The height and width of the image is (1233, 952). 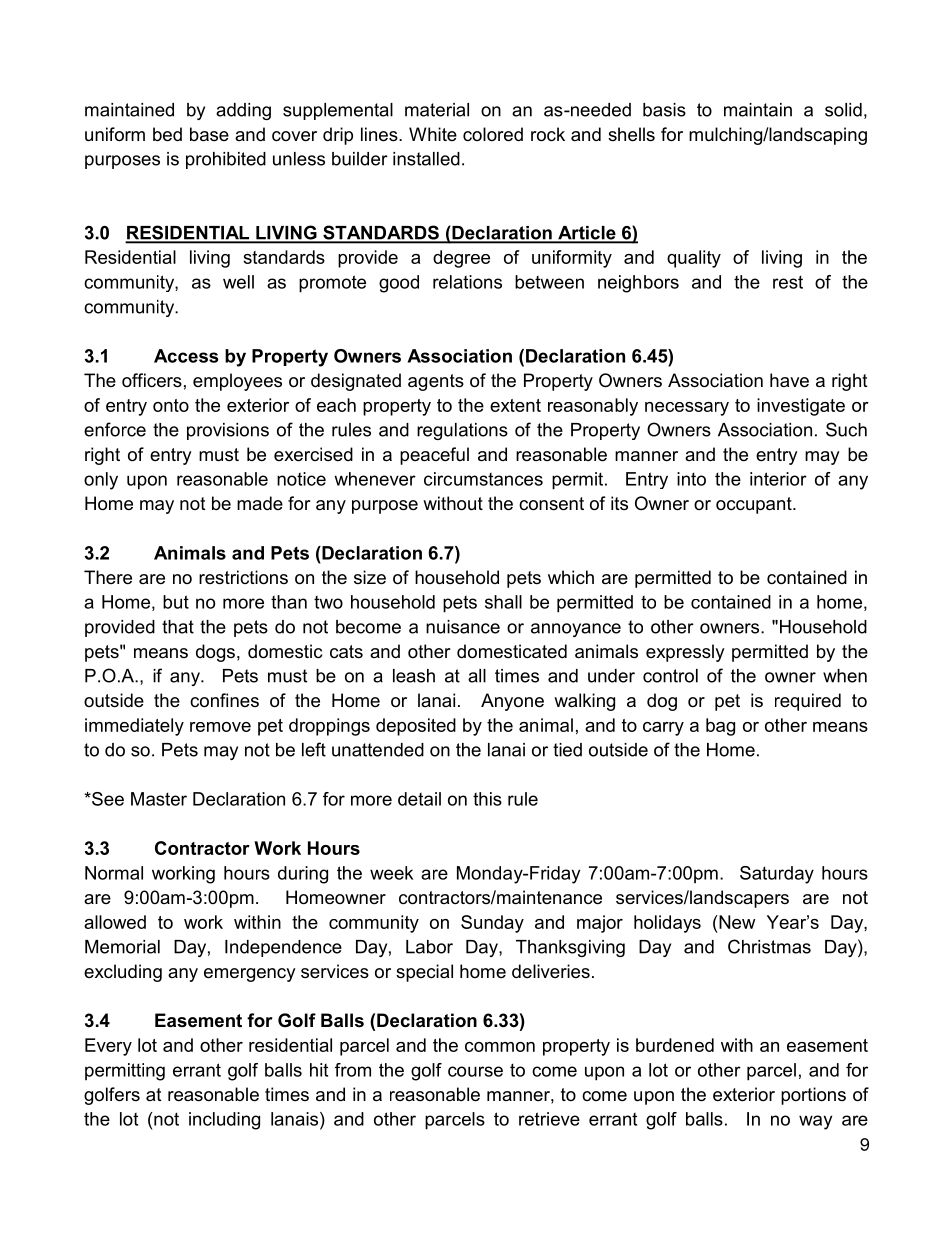 What do you see at coordinates (487, 799) in the image?
I see `this` at bounding box center [487, 799].
